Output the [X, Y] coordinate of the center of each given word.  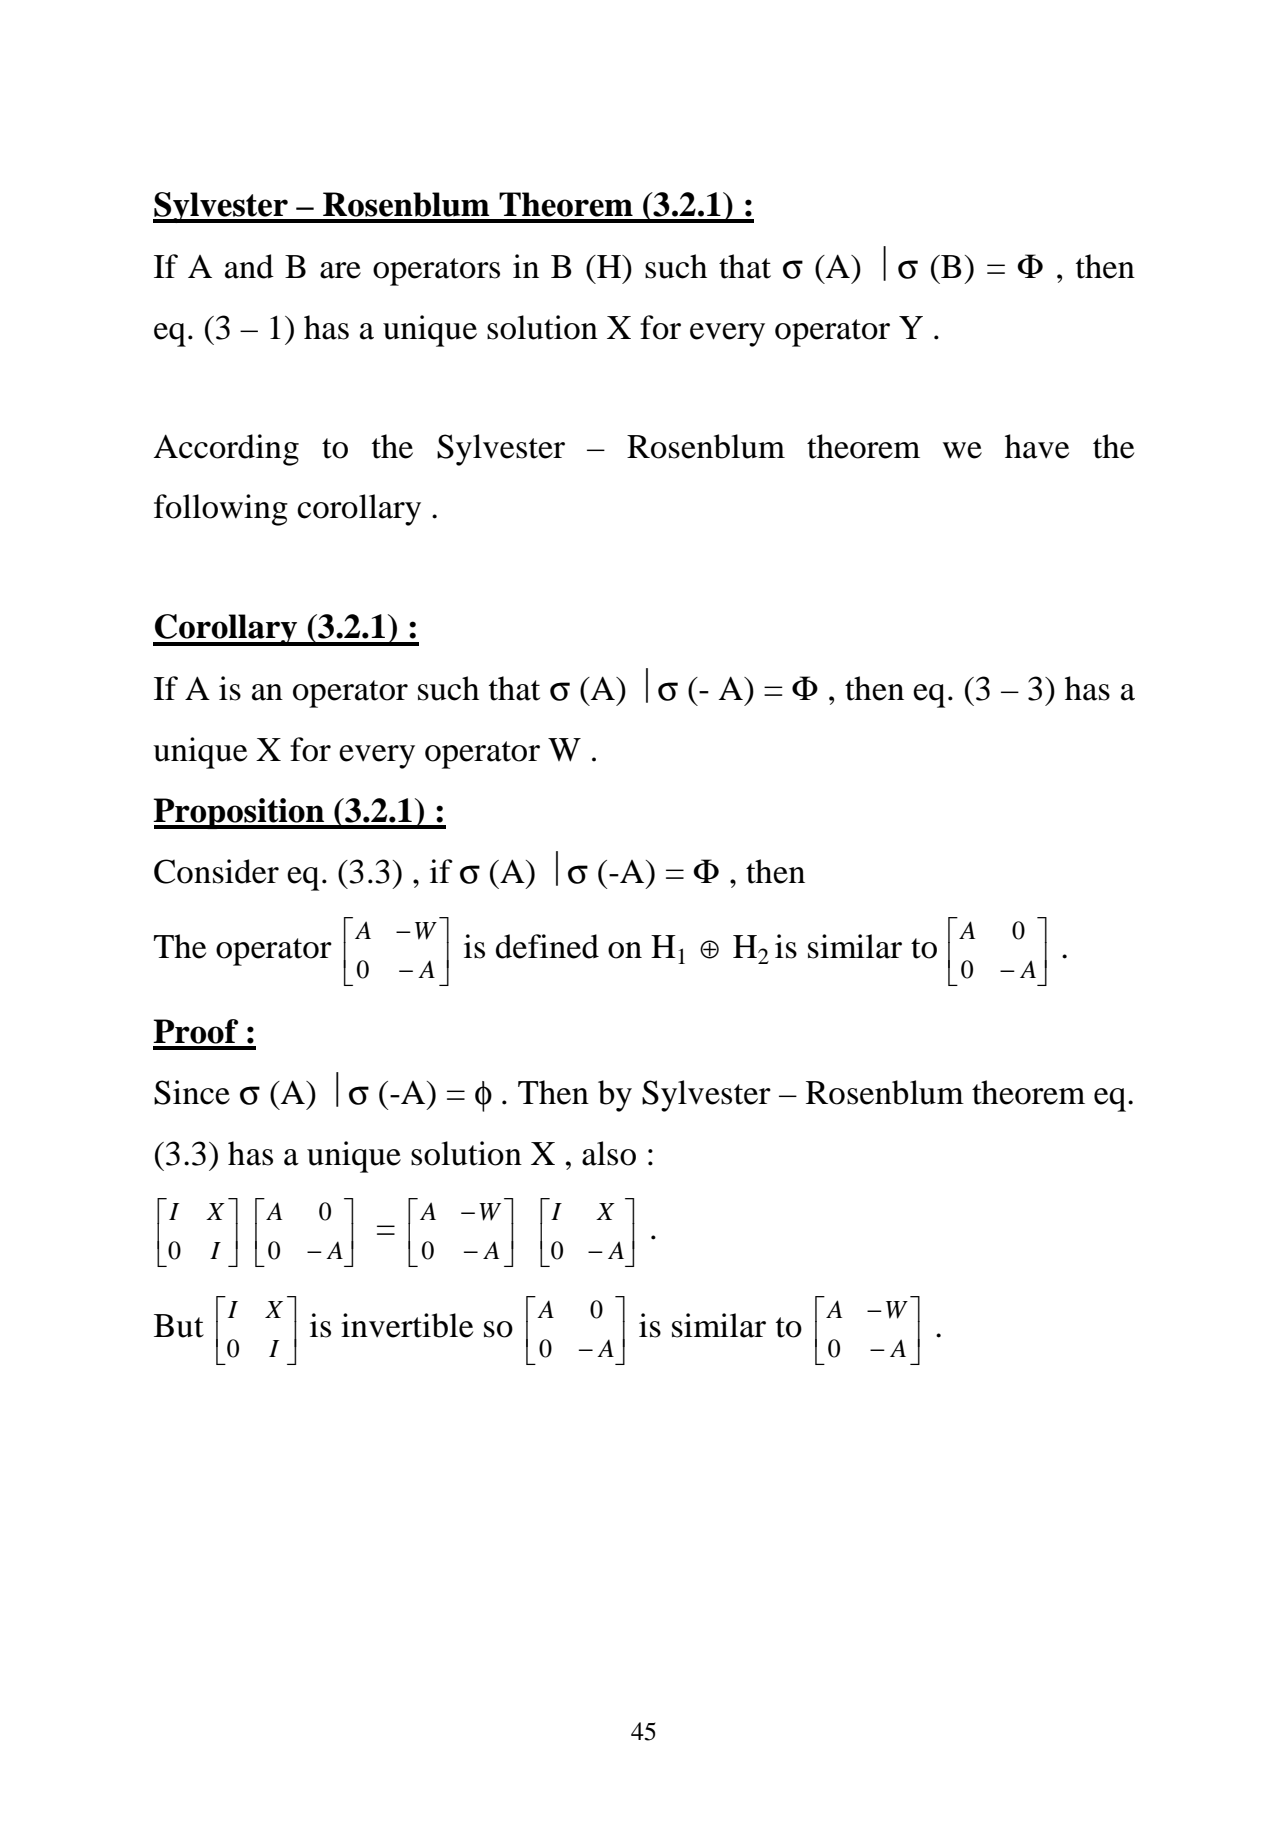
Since [192, 1092]
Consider [216, 871]
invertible [407, 1325]
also [609, 1153]
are [340, 270]
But [179, 1326]
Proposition [240, 813]
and [249, 266]
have [1037, 446]
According [226, 450]
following [221, 510]
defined [547, 946]
